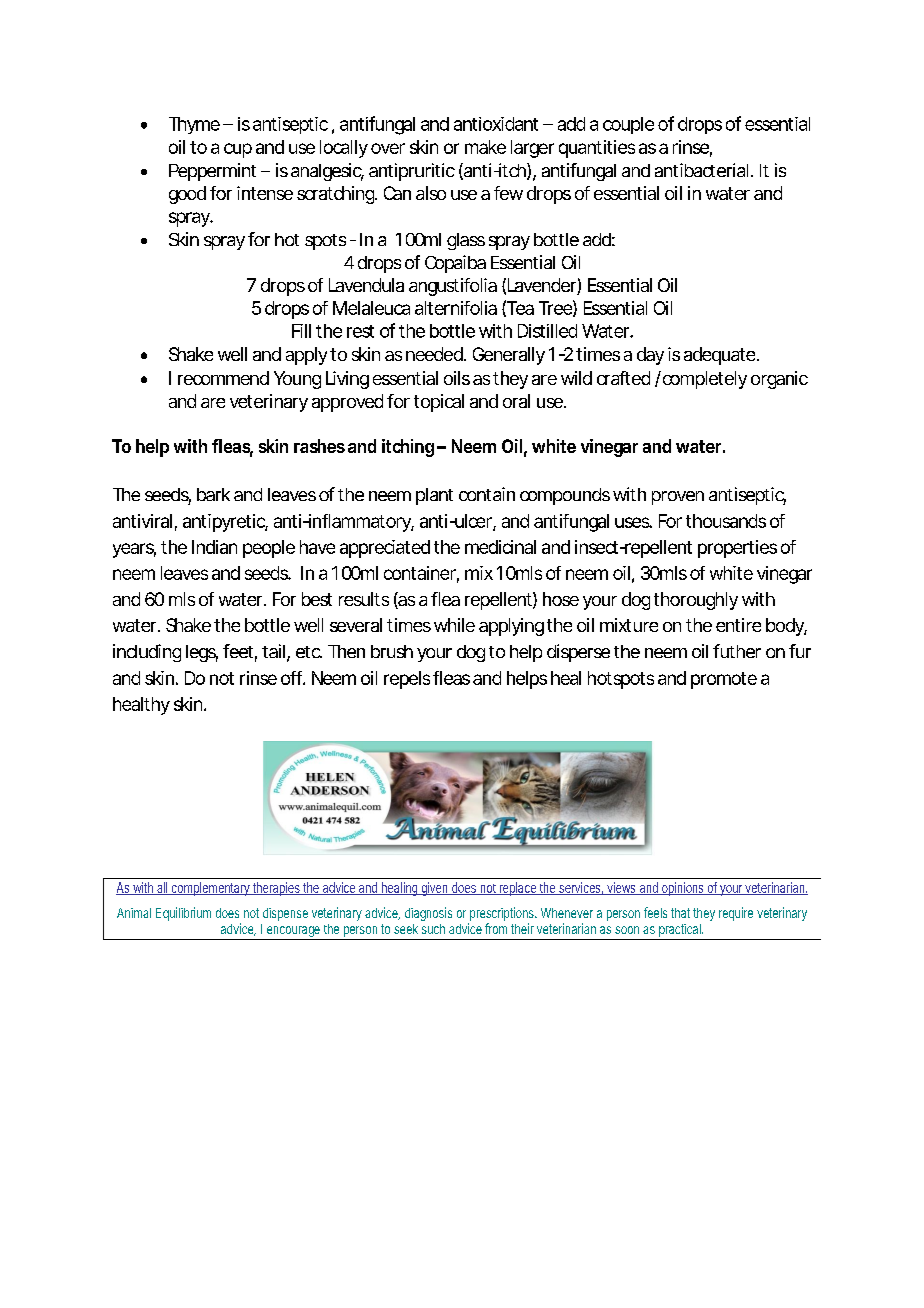 This page has height=1308, width=924. What do you see at coordinates (724, 680) in the page?
I see `promote` at bounding box center [724, 680].
